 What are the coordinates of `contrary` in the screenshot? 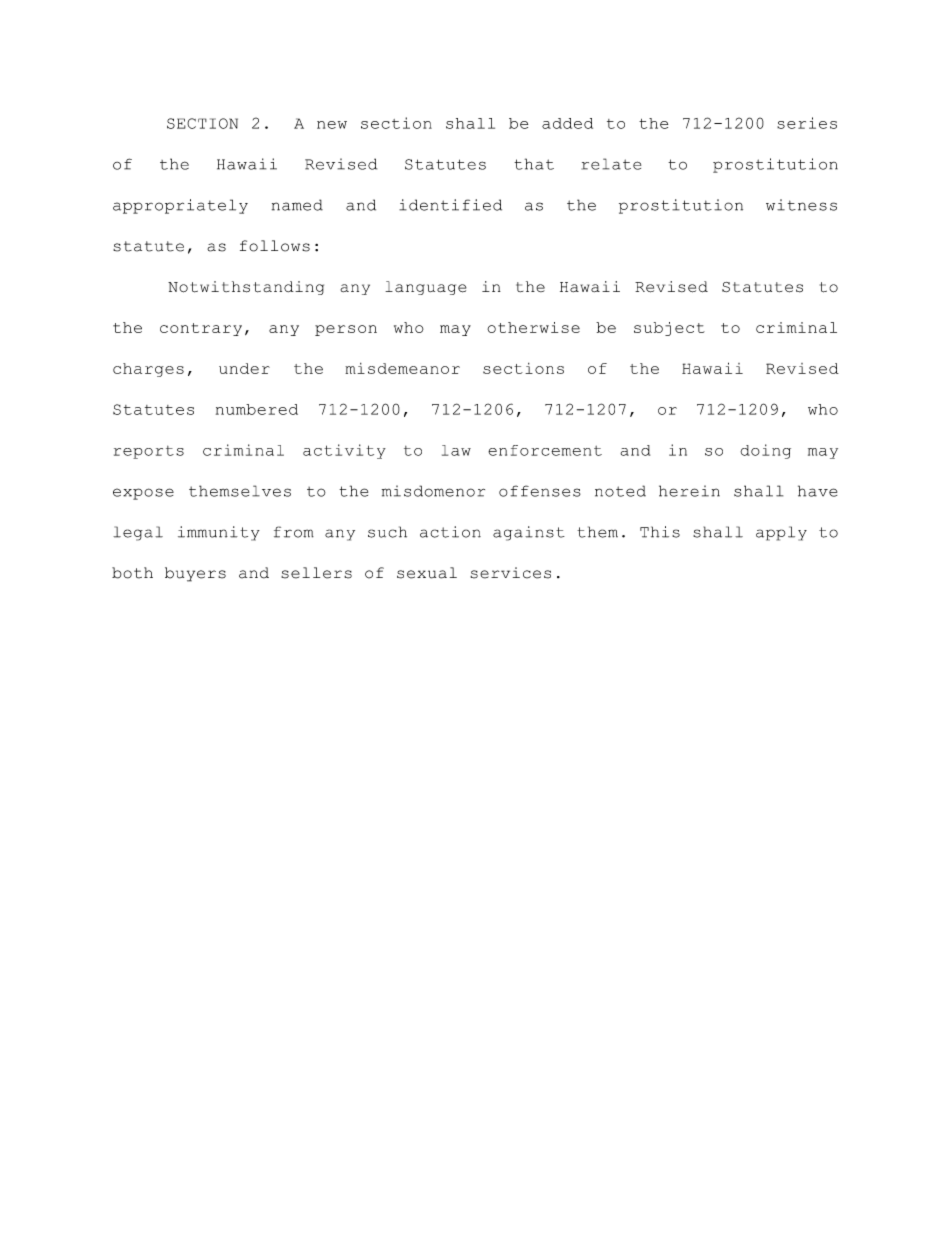 It's located at (201, 329).
